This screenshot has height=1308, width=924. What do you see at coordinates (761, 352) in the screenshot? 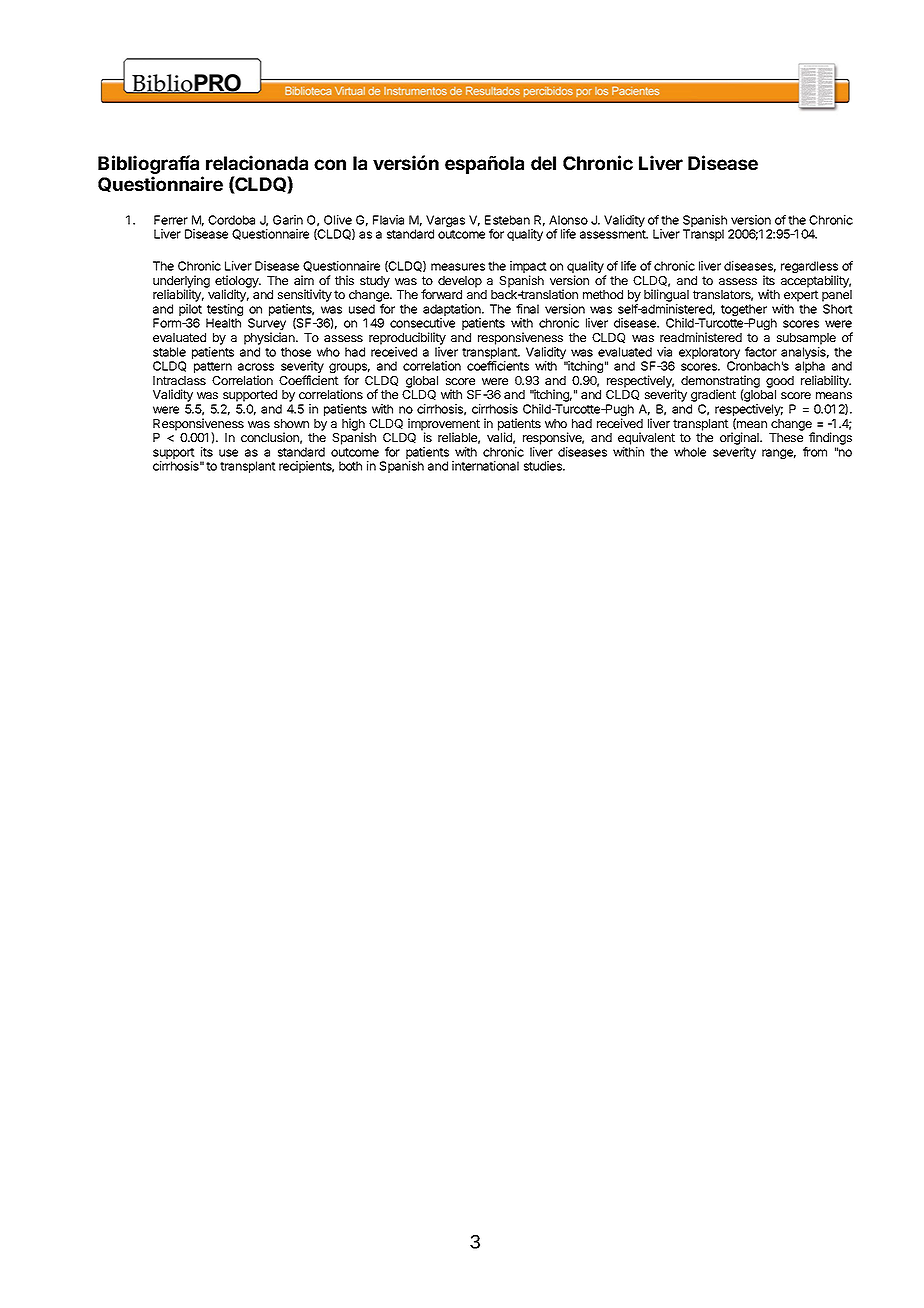
I see `factor` at bounding box center [761, 352].
